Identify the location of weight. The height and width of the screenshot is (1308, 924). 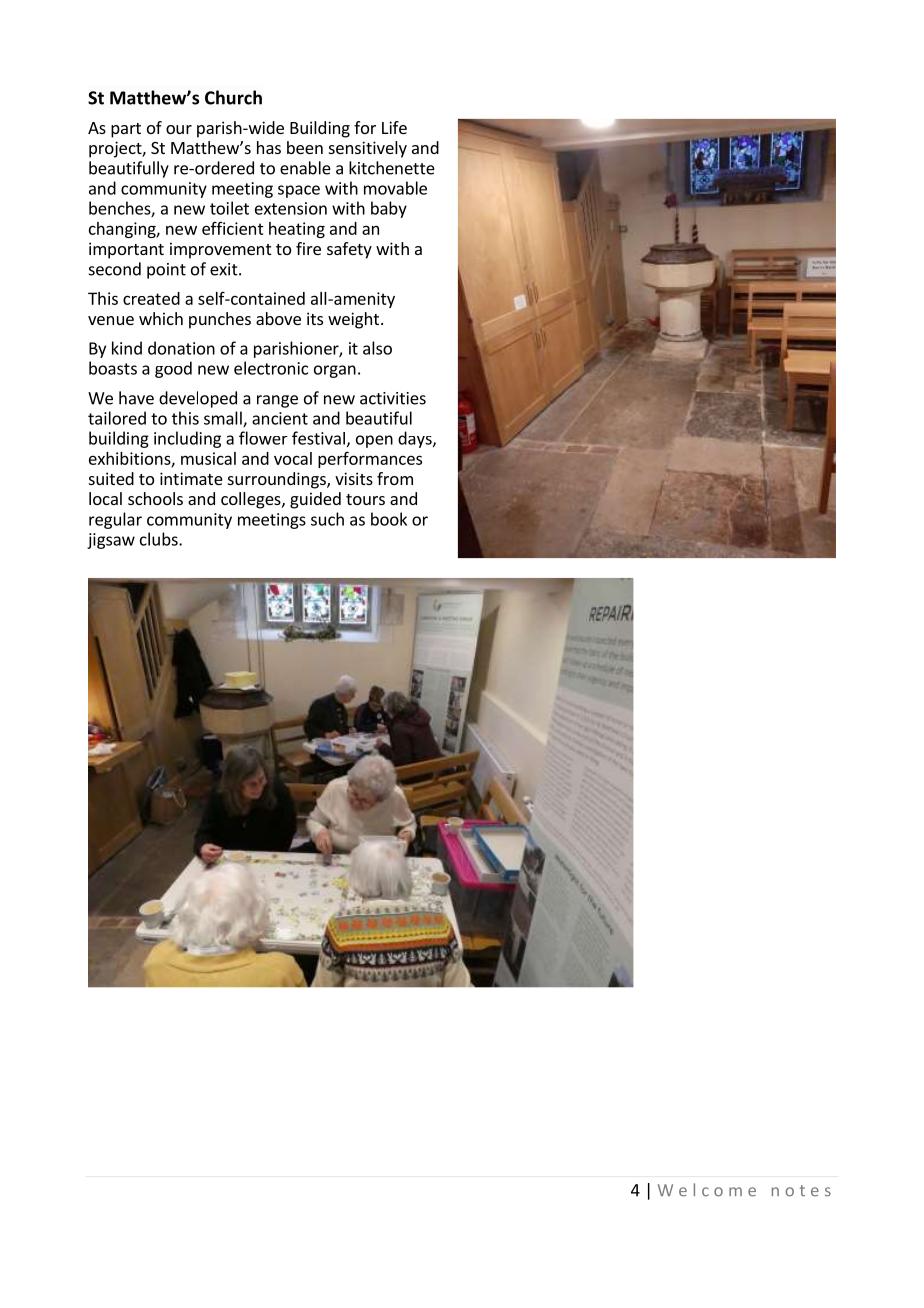
(353, 320).
